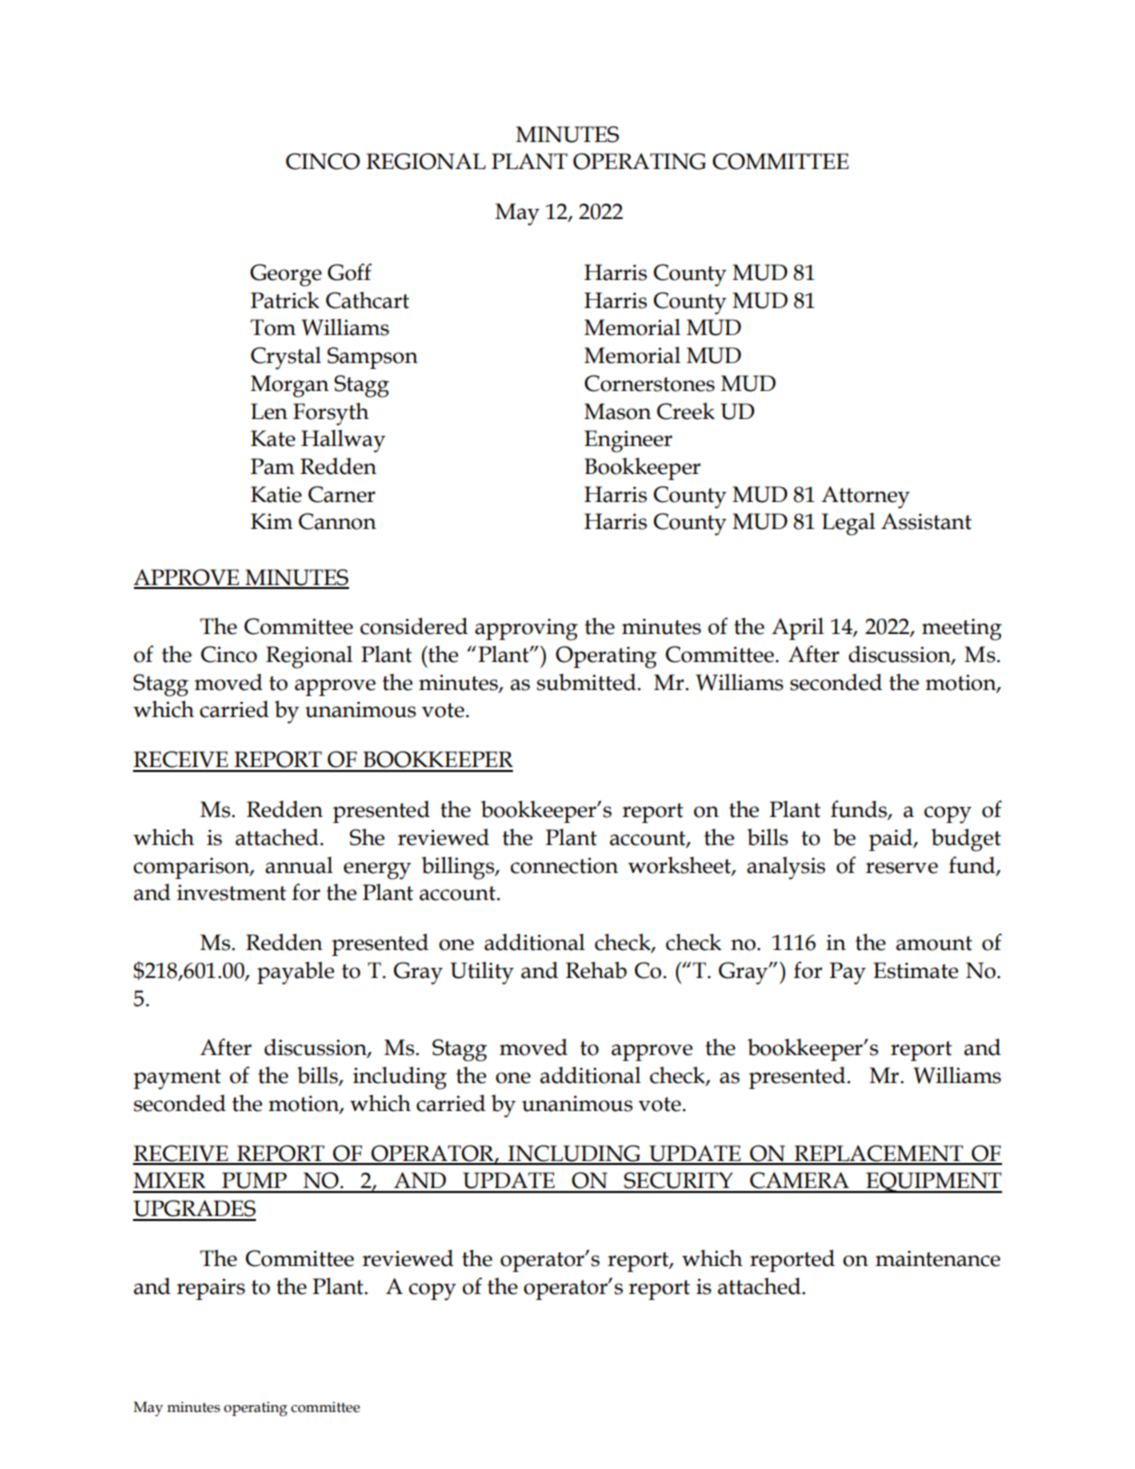 This screenshot has width=1135, height=1469. Describe the element at coordinates (934, 943) in the screenshot. I see `amount` at that location.
